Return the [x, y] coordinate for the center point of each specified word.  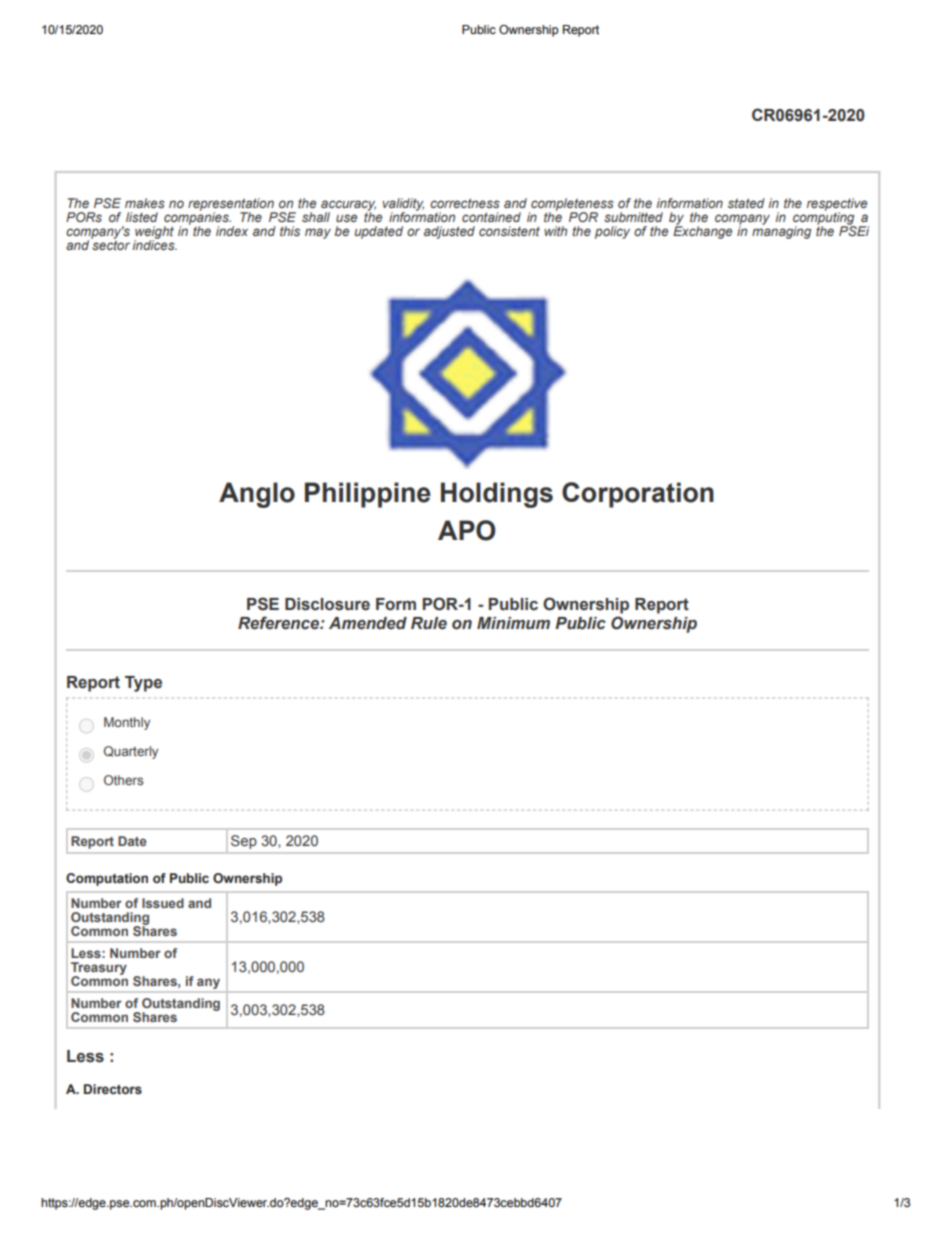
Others [123, 780]
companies [197, 218]
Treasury [99, 969]
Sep [244, 842]
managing [781, 231]
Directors [113, 1089]
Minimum [513, 623]
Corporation [638, 495]
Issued [163, 903]
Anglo [257, 495]
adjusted [449, 232]
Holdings [497, 495]
